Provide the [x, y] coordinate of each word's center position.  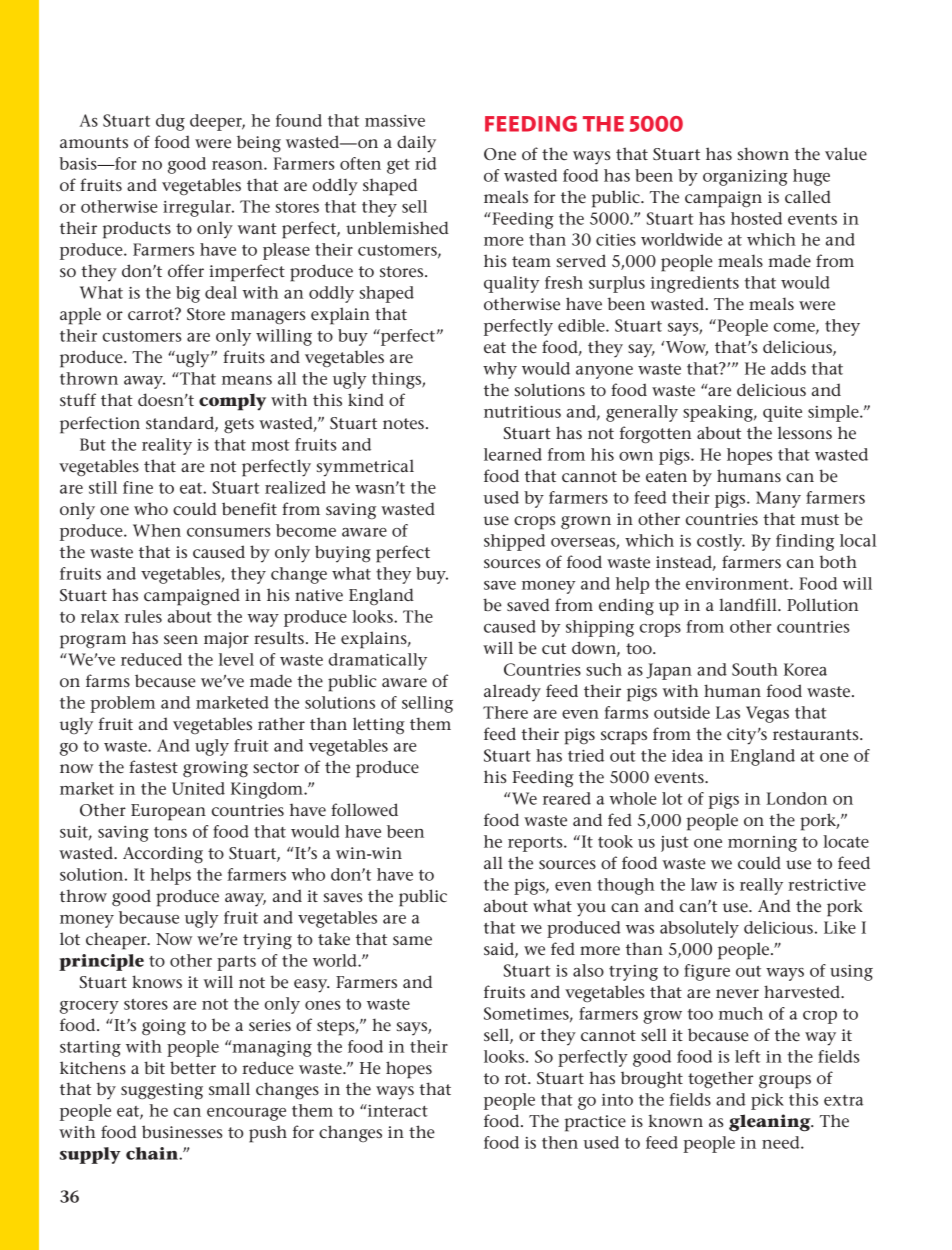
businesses [182, 1132]
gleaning [771, 1123]
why [500, 370]
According [163, 855]
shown [763, 153]
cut [554, 649]
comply [232, 402]
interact [397, 1110]
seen [181, 640]
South [755, 669]
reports [536, 844]
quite [782, 414]
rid [426, 163]
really [761, 886]
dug [170, 122]
